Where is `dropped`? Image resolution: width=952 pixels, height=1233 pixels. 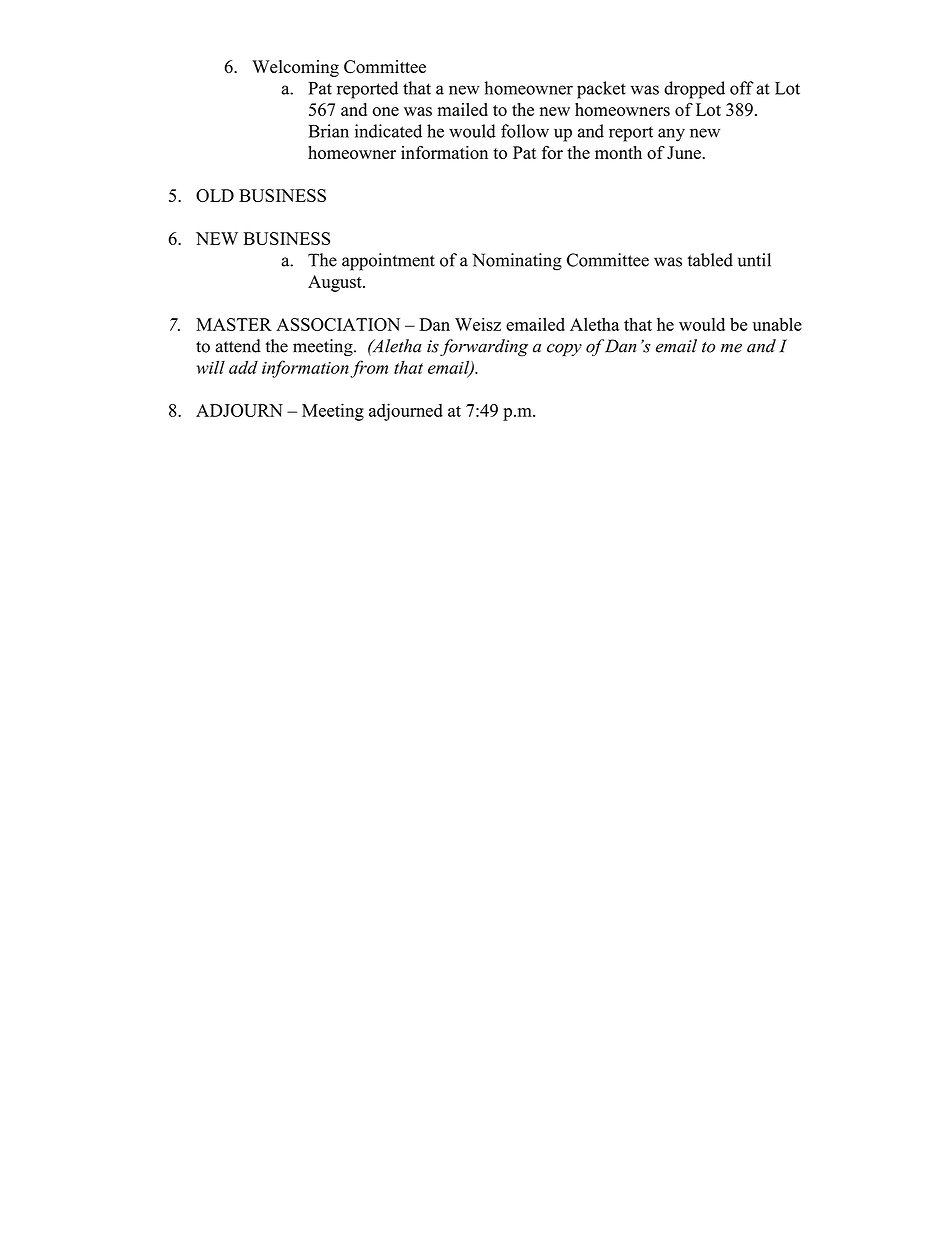
dropped is located at coordinates (694, 90).
